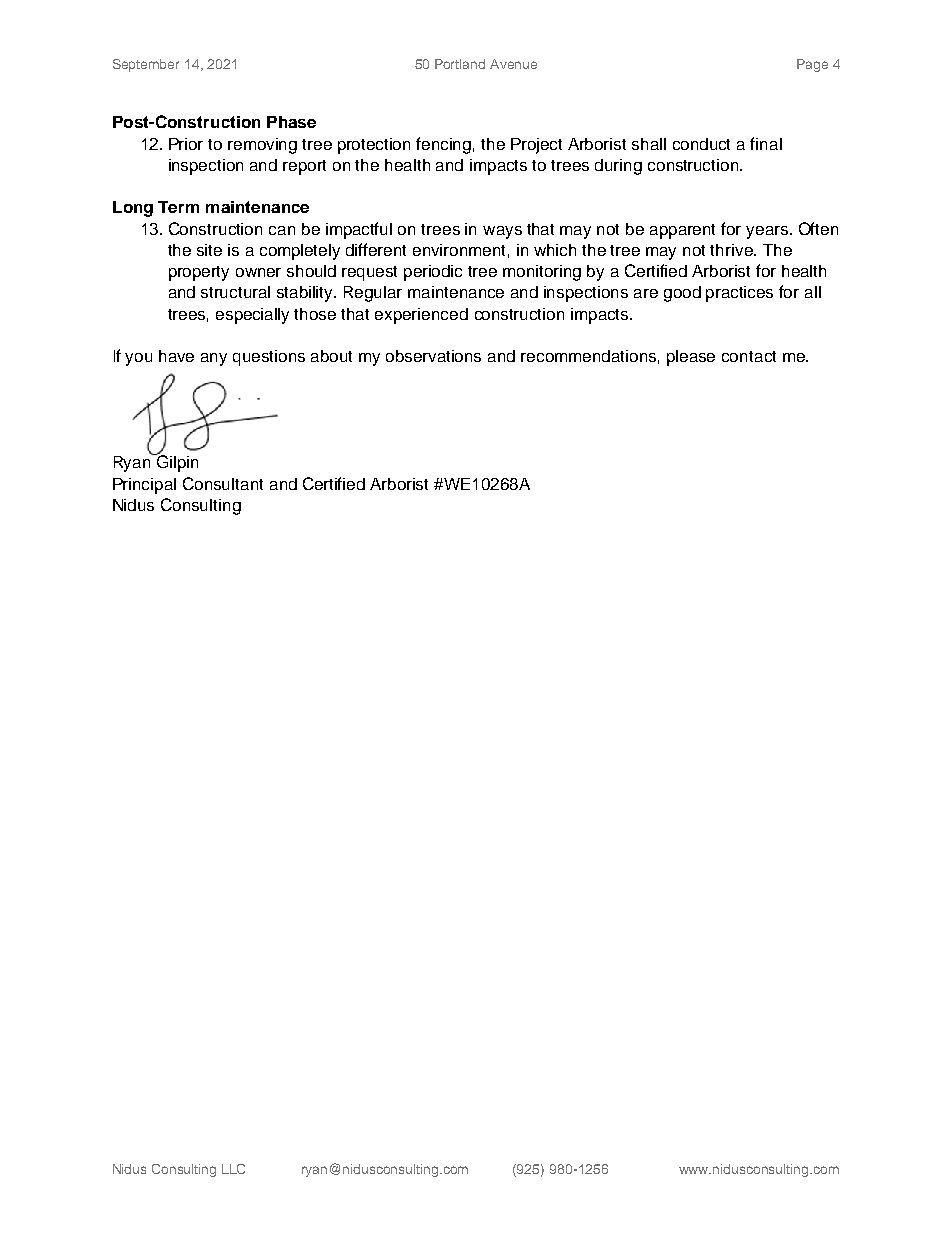 This screenshot has width=952, height=1233. Describe the element at coordinates (214, 359) in the screenshot. I see `any` at that location.
